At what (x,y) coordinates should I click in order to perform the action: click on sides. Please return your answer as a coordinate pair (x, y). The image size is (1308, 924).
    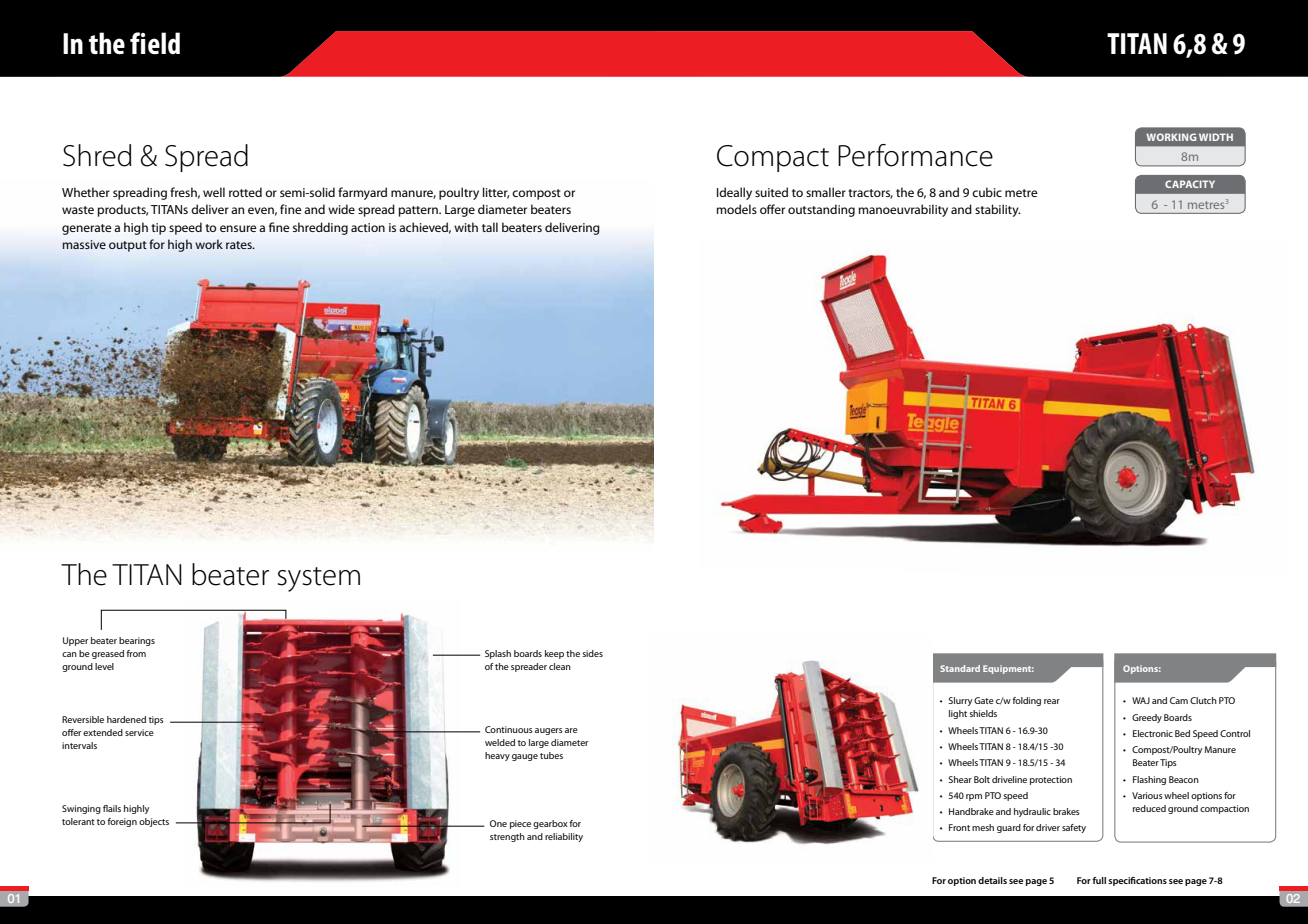
    Looking at the image, I should click on (592, 653).
